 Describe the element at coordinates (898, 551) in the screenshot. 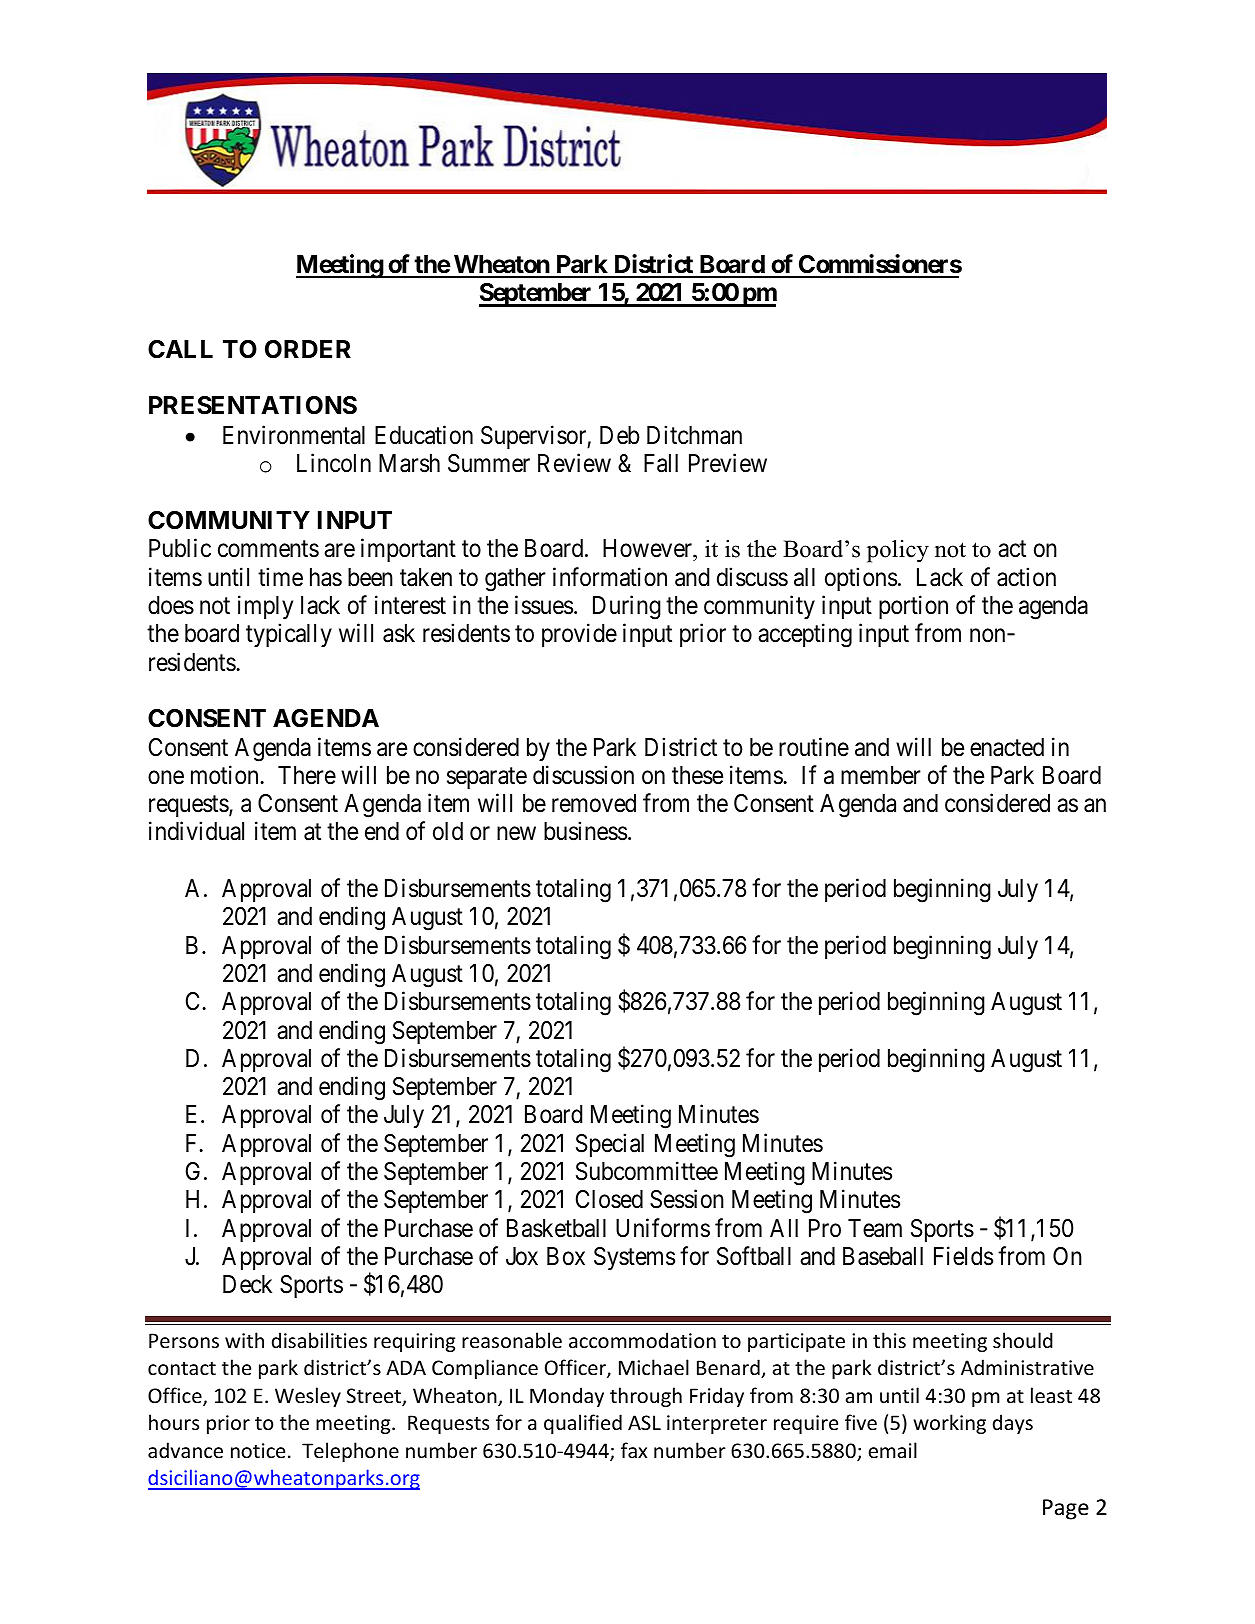

I see `policy` at that location.
